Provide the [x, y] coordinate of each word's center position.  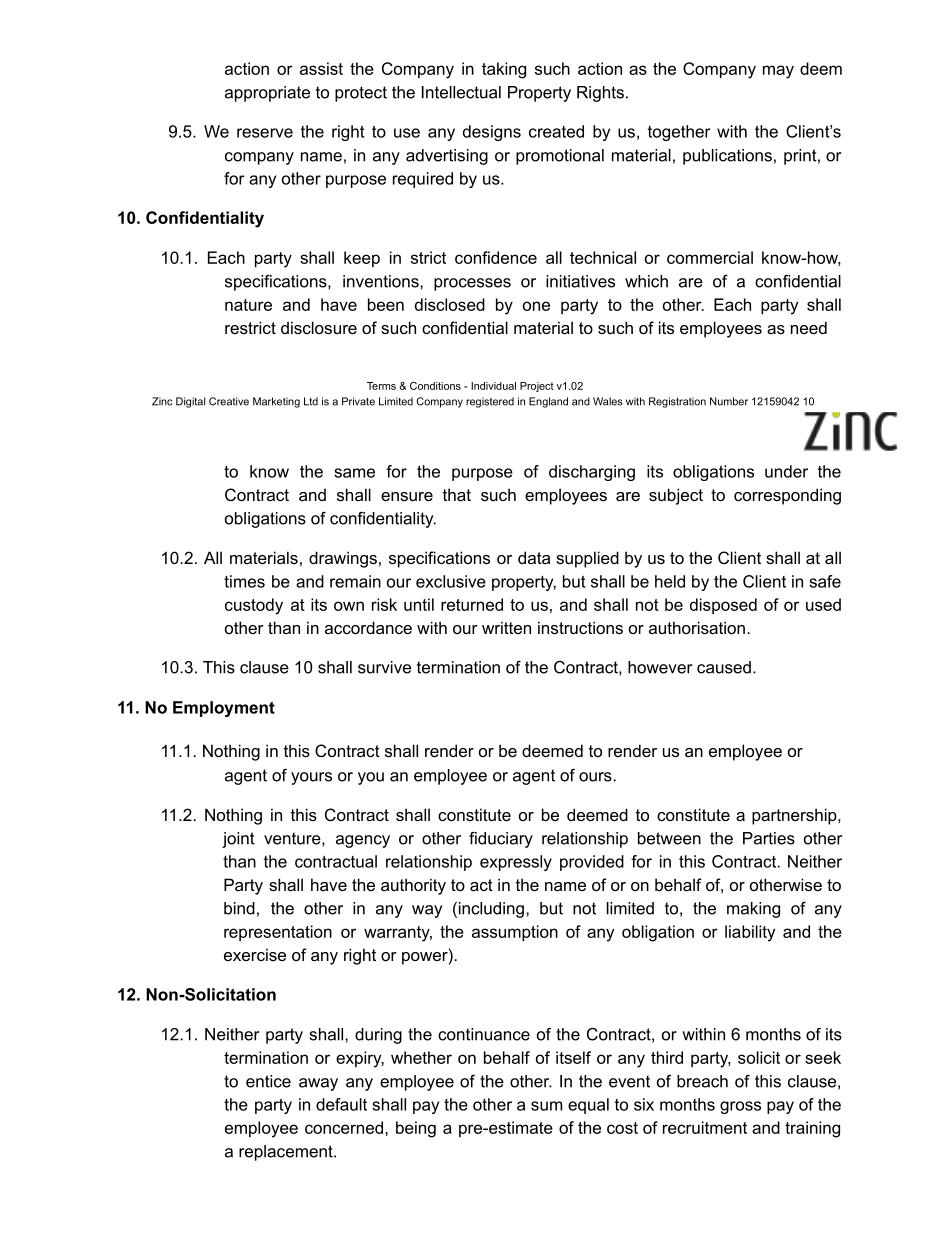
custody [254, 606]
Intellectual [461, 92]
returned [472, 604]
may [778, 72]
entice [268, 1081]
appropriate [267, 94]
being [416, 1129]
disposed [723, 606]
